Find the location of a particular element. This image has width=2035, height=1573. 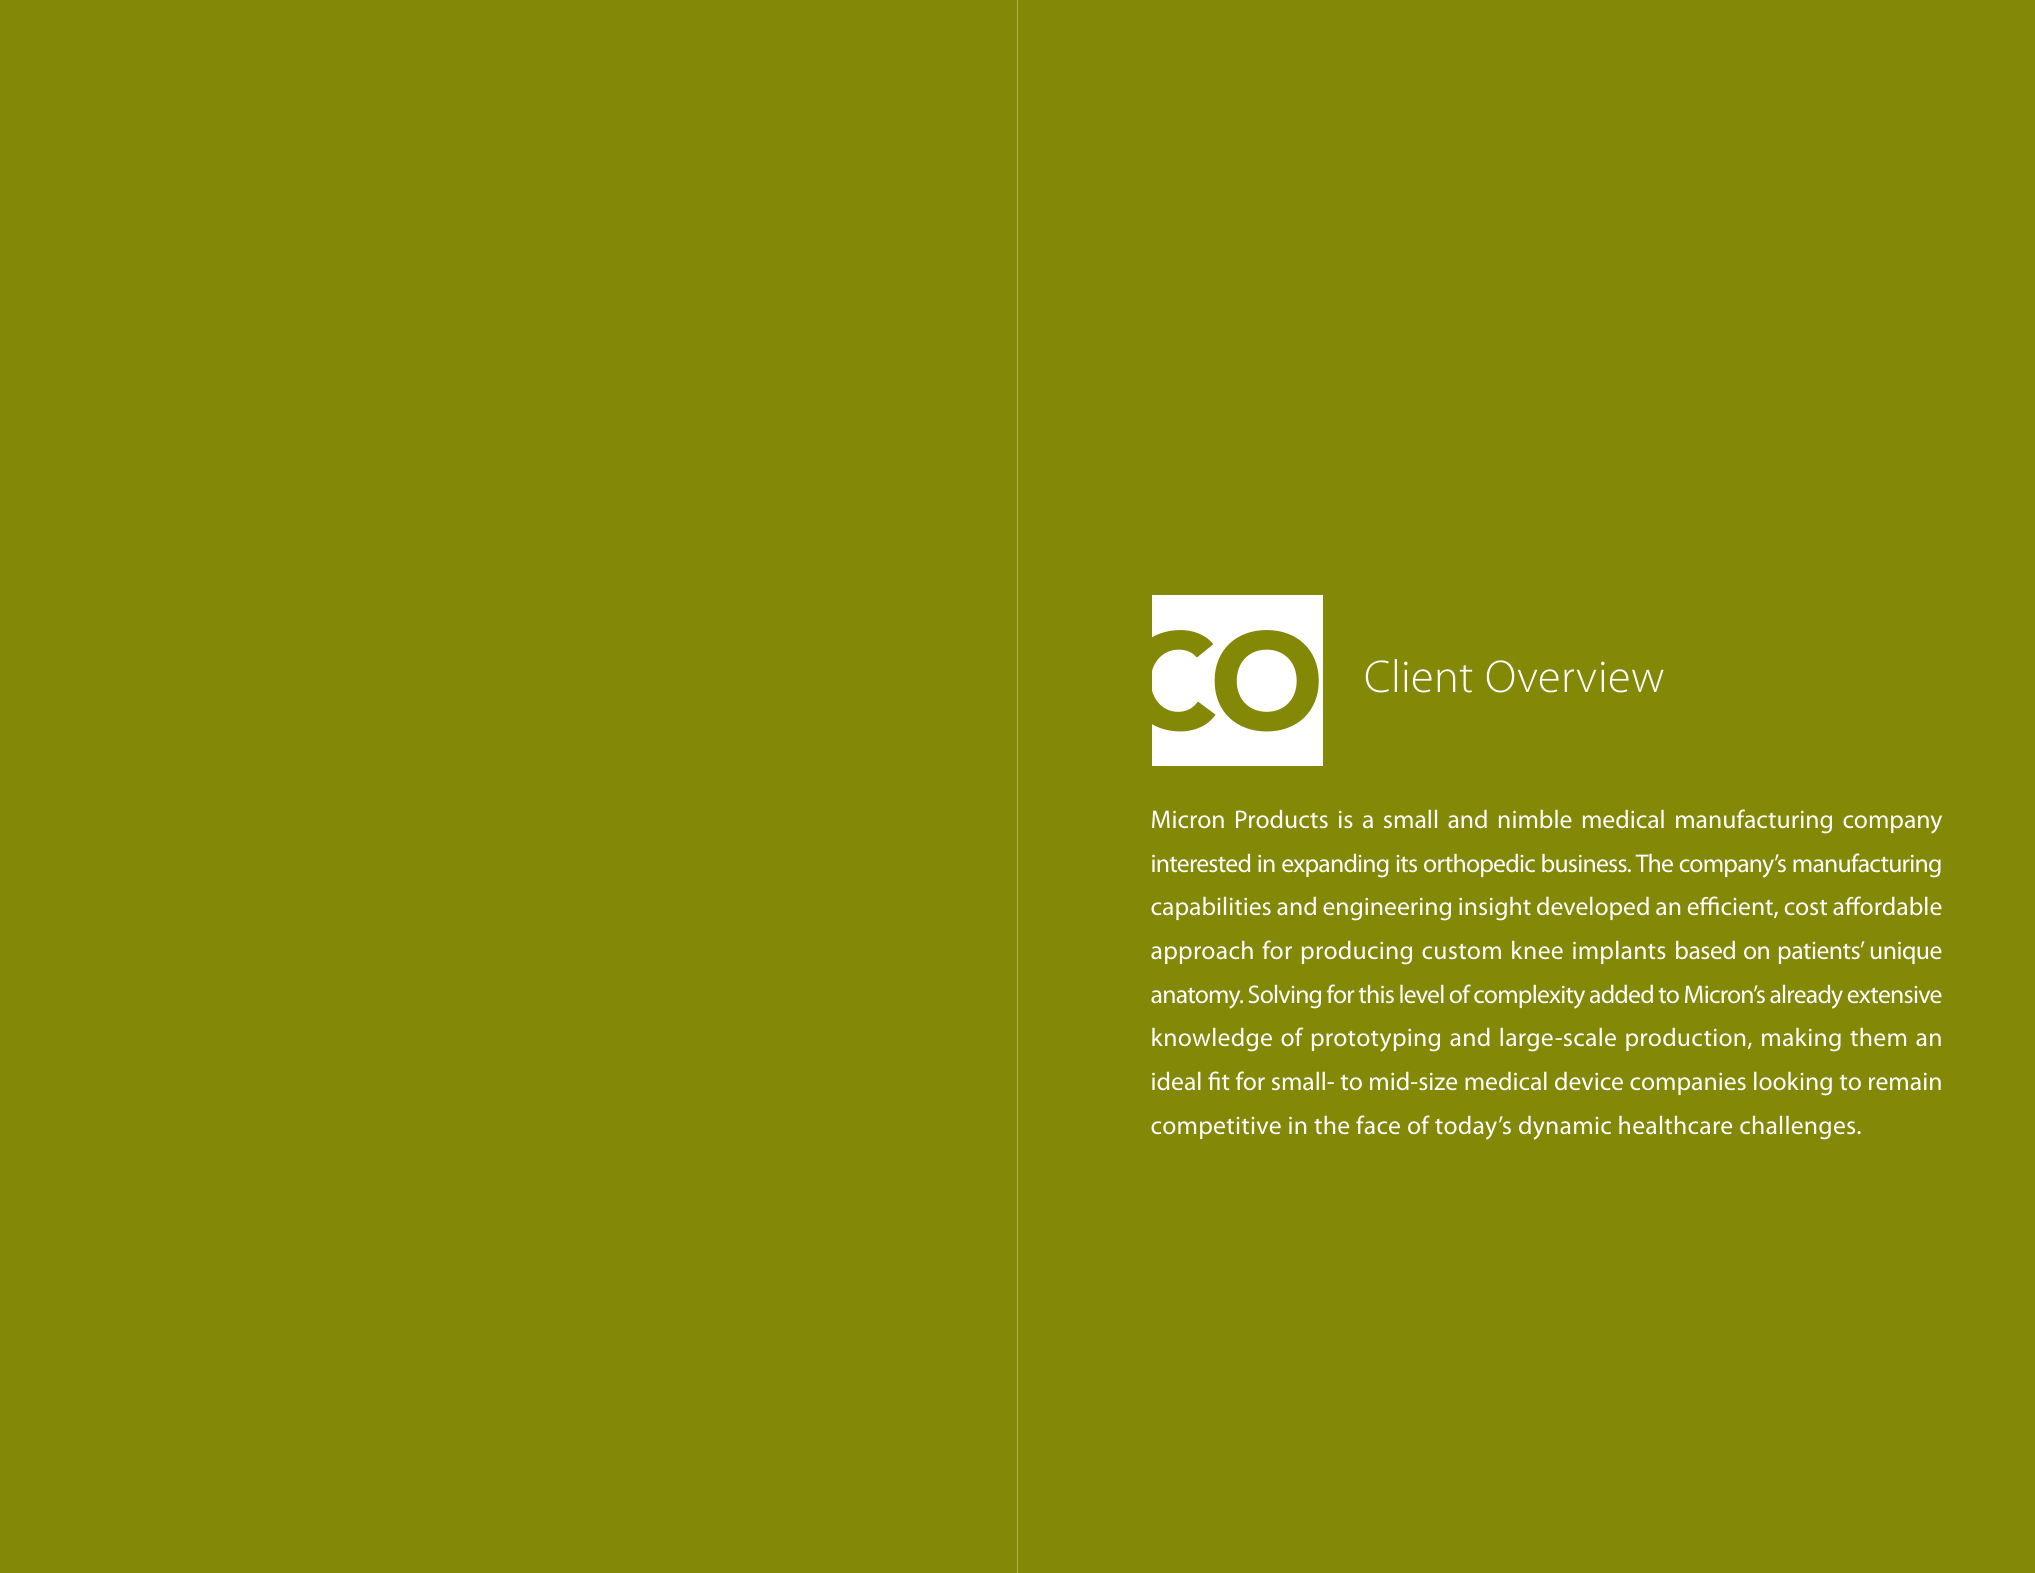

knowledge is located at coordinates (1212, 1040).
